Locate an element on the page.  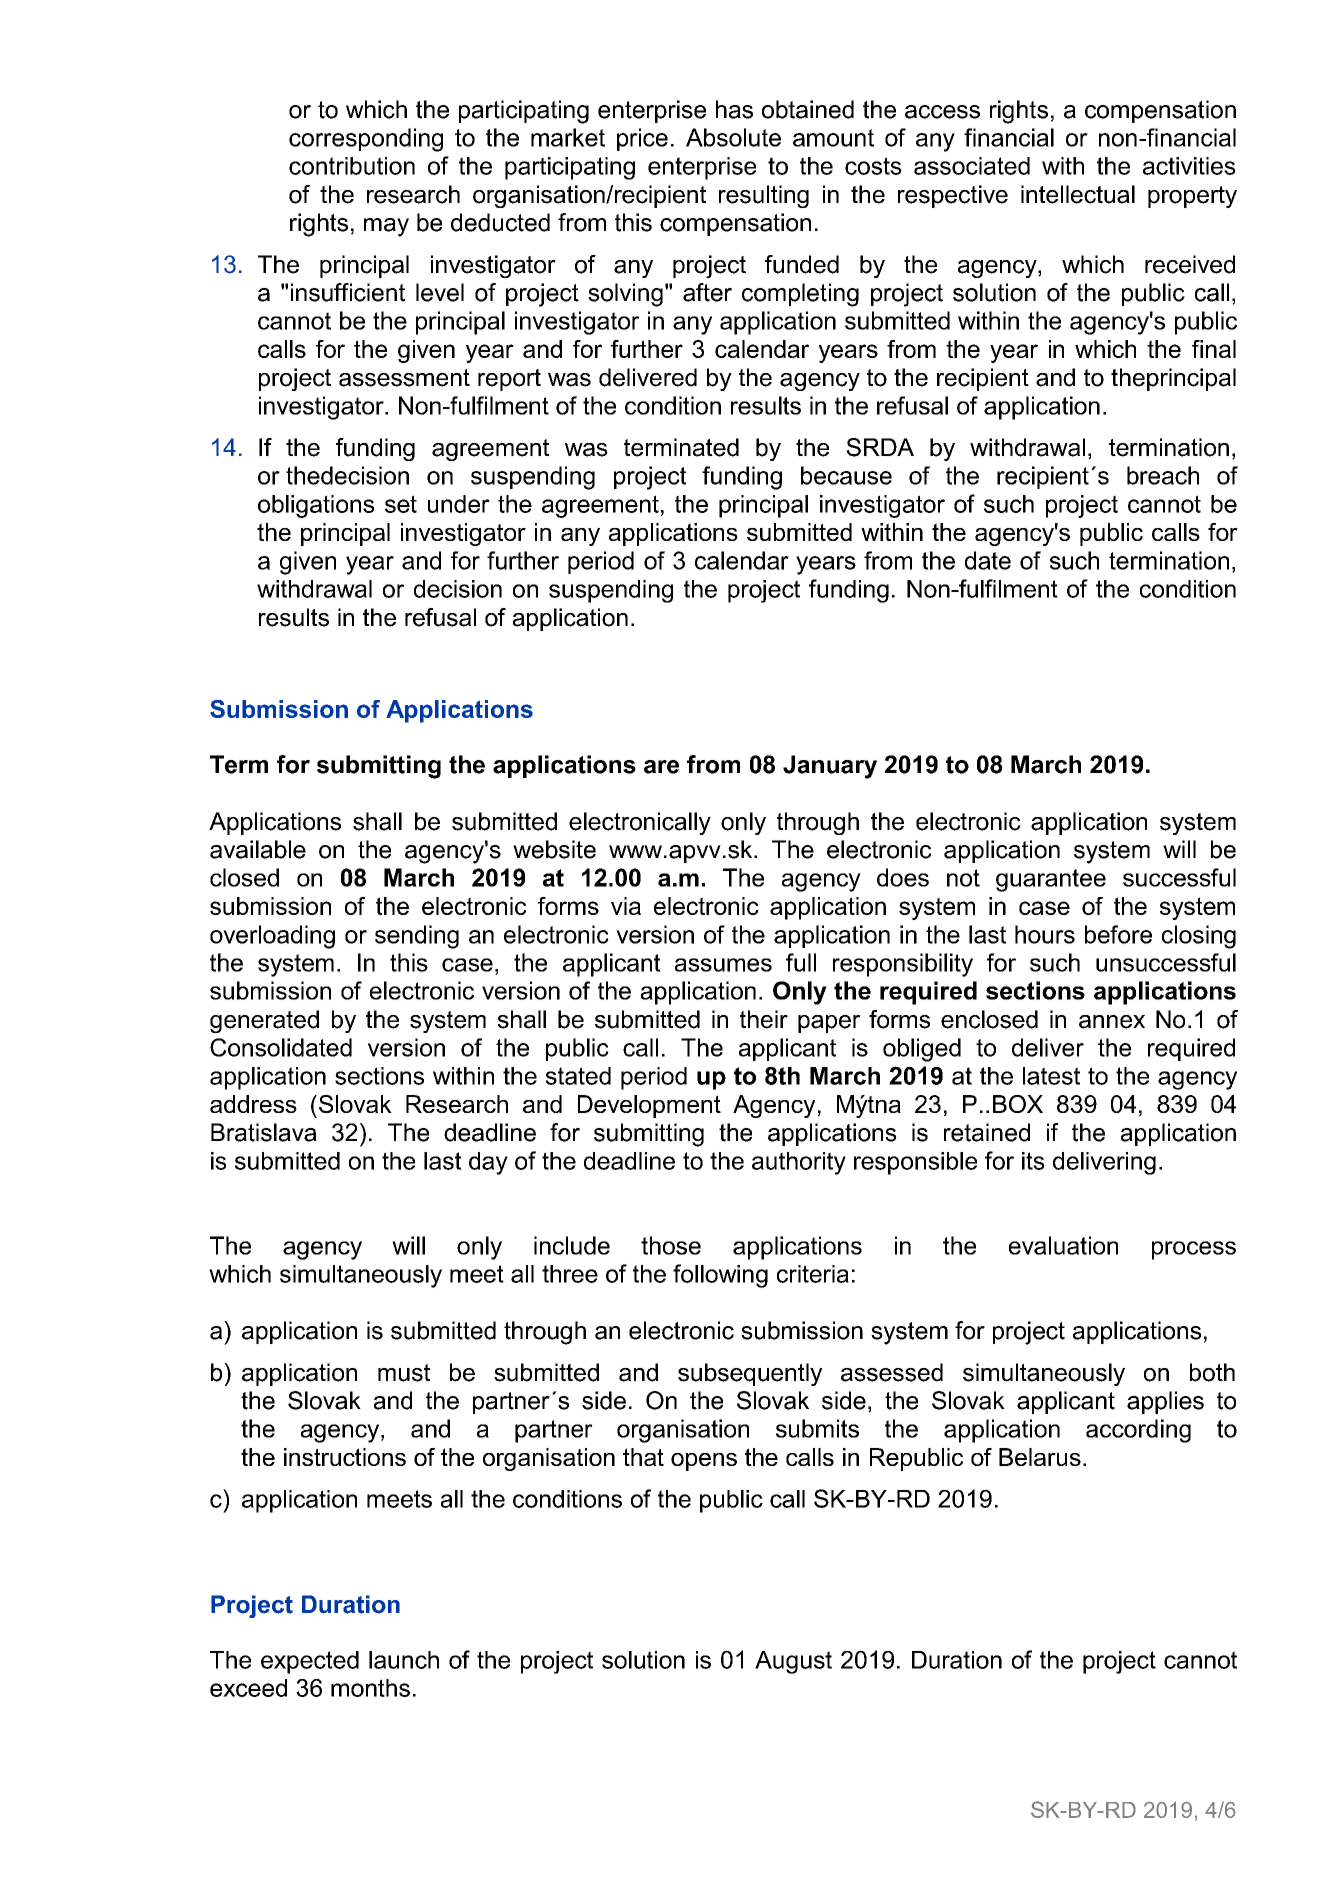
sending is located at coordinates (417, 937).
